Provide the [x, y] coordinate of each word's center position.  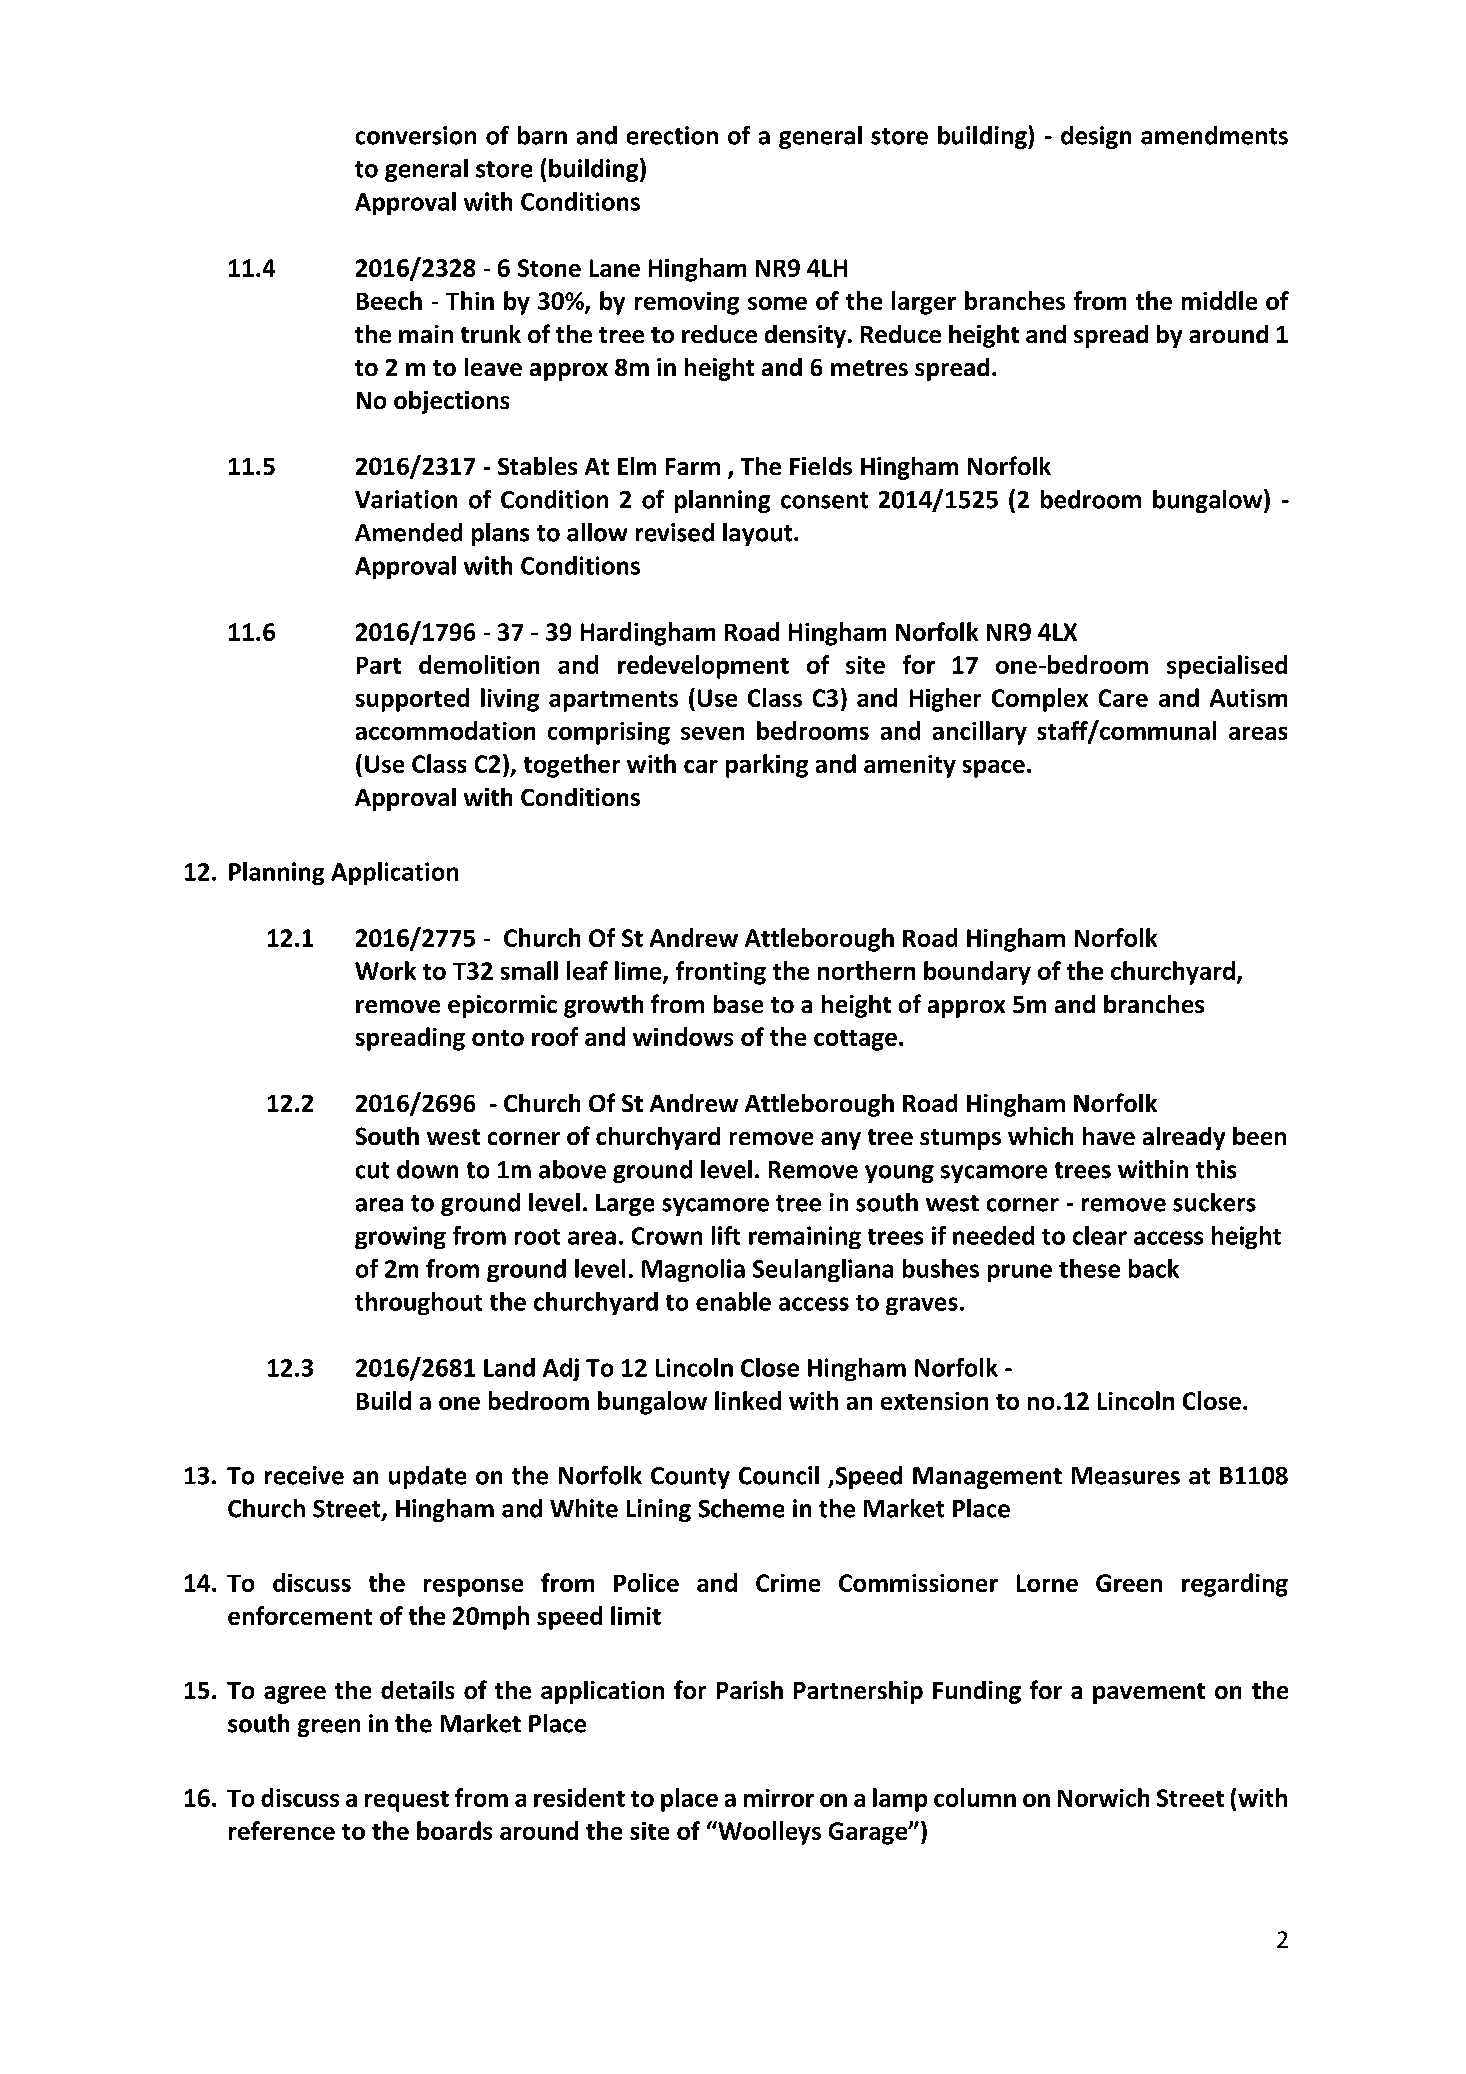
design [1096, 137]
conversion [416, 135]
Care [1123, 698]
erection [672, 135]
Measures [1126, 1476]
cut [372, 1170]
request [407, 1801]
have [1109, 1136]
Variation [406, 499]
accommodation [445, 730]
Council [779, 1475]
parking [767, 766]
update [427, 1477]
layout [759, 534]
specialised [1227, 667]
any [841, 1141]
